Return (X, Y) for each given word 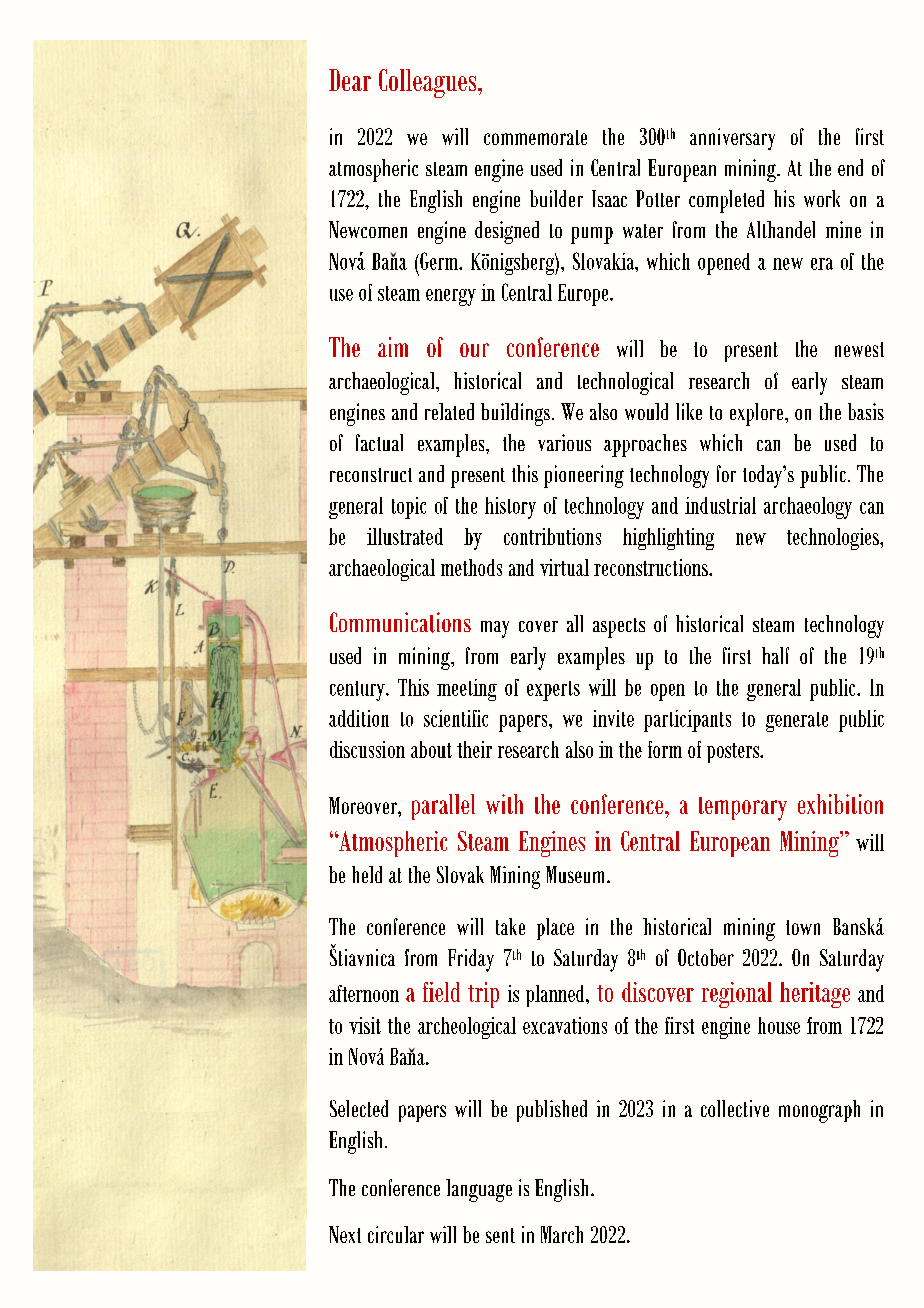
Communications (400, 622)
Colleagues (429, 83)
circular (396, 1234)
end (850, 167)
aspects (619, 628)
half (775, 655)
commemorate (535, 137)
